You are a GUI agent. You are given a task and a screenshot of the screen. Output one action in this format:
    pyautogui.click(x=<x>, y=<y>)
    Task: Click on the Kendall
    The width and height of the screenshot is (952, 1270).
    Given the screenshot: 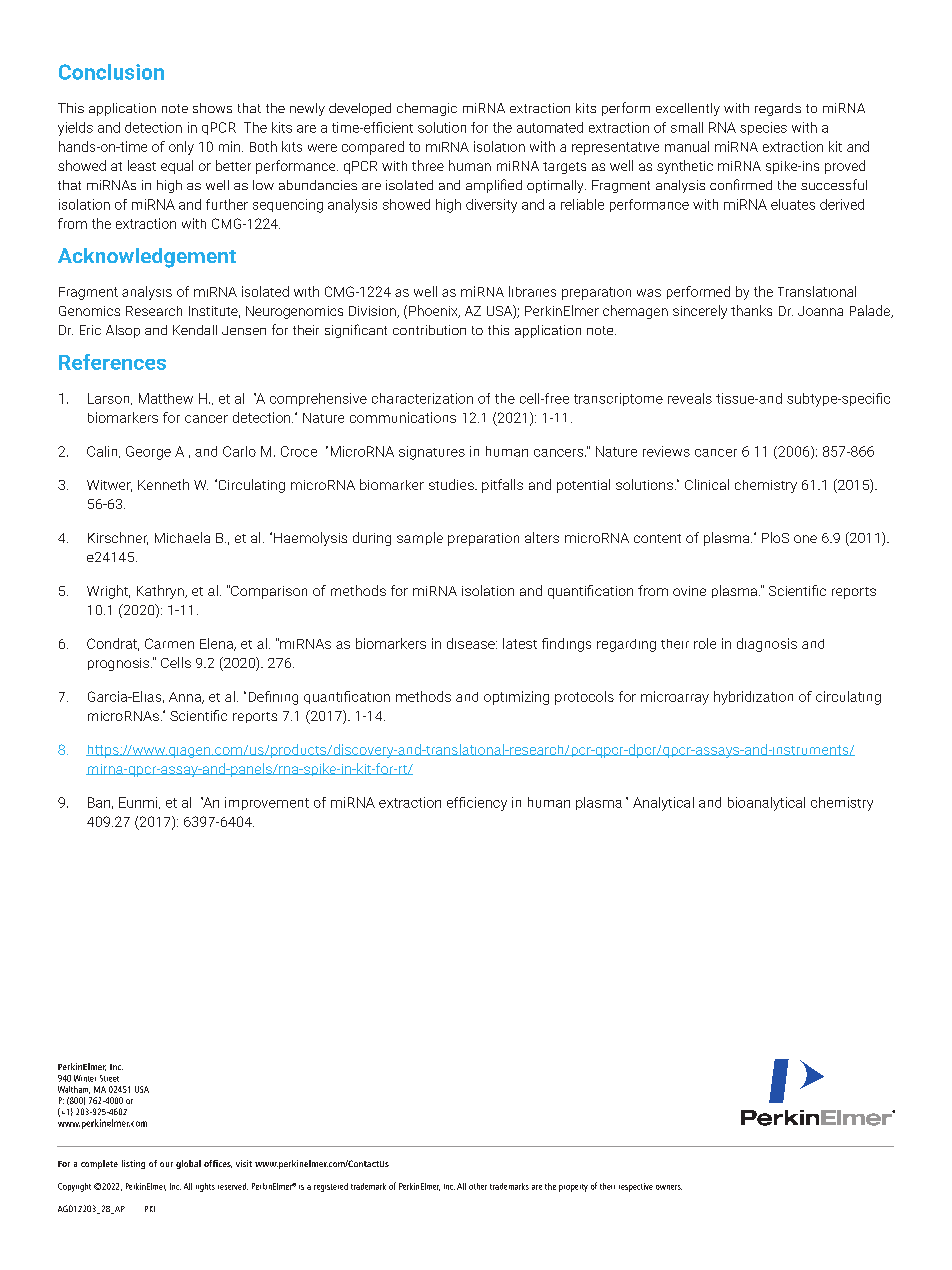 What is the action you would take?
    pyautogui.click(x=195, y=330)
